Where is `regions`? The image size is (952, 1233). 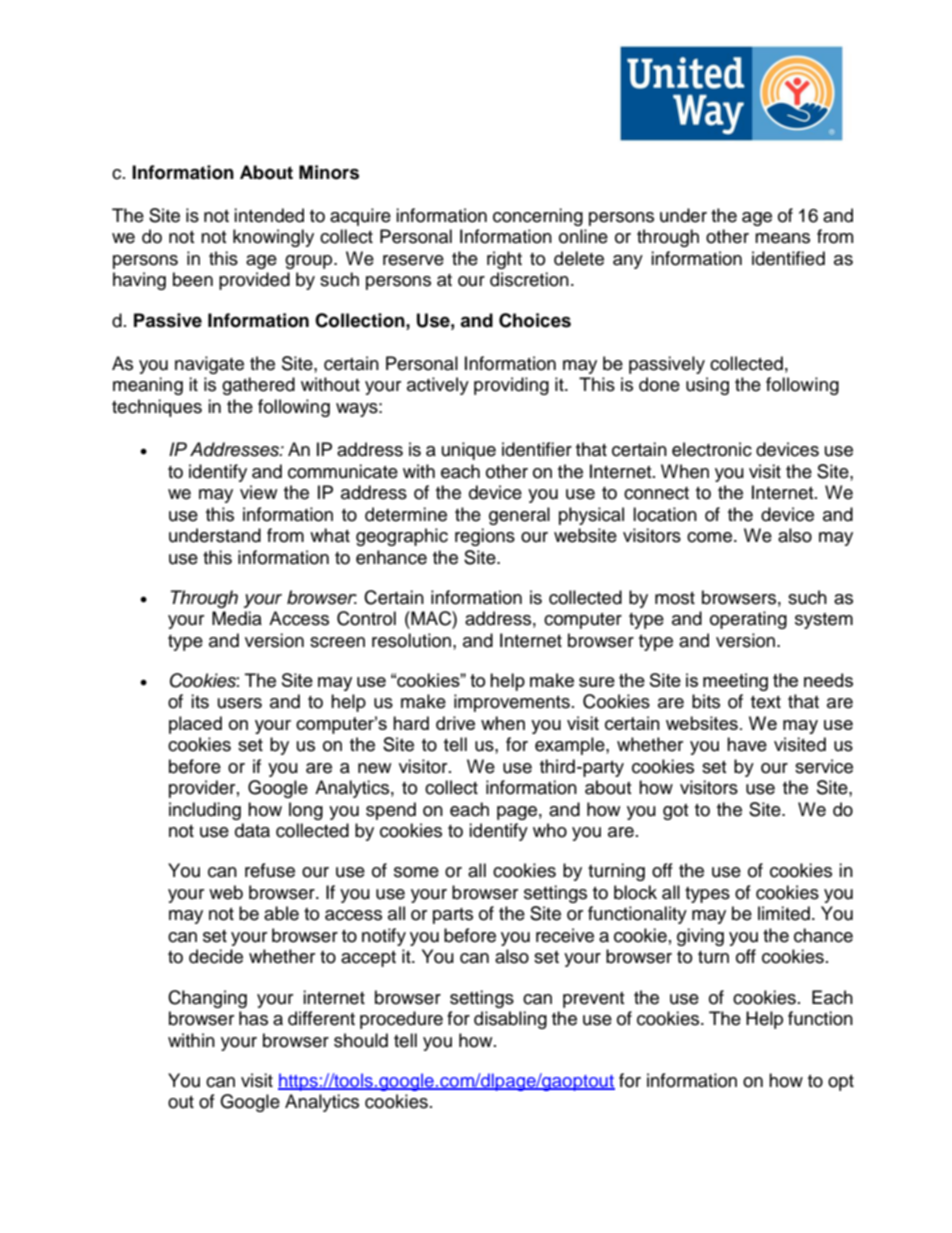
regions is located at coordinates (485, 537).
